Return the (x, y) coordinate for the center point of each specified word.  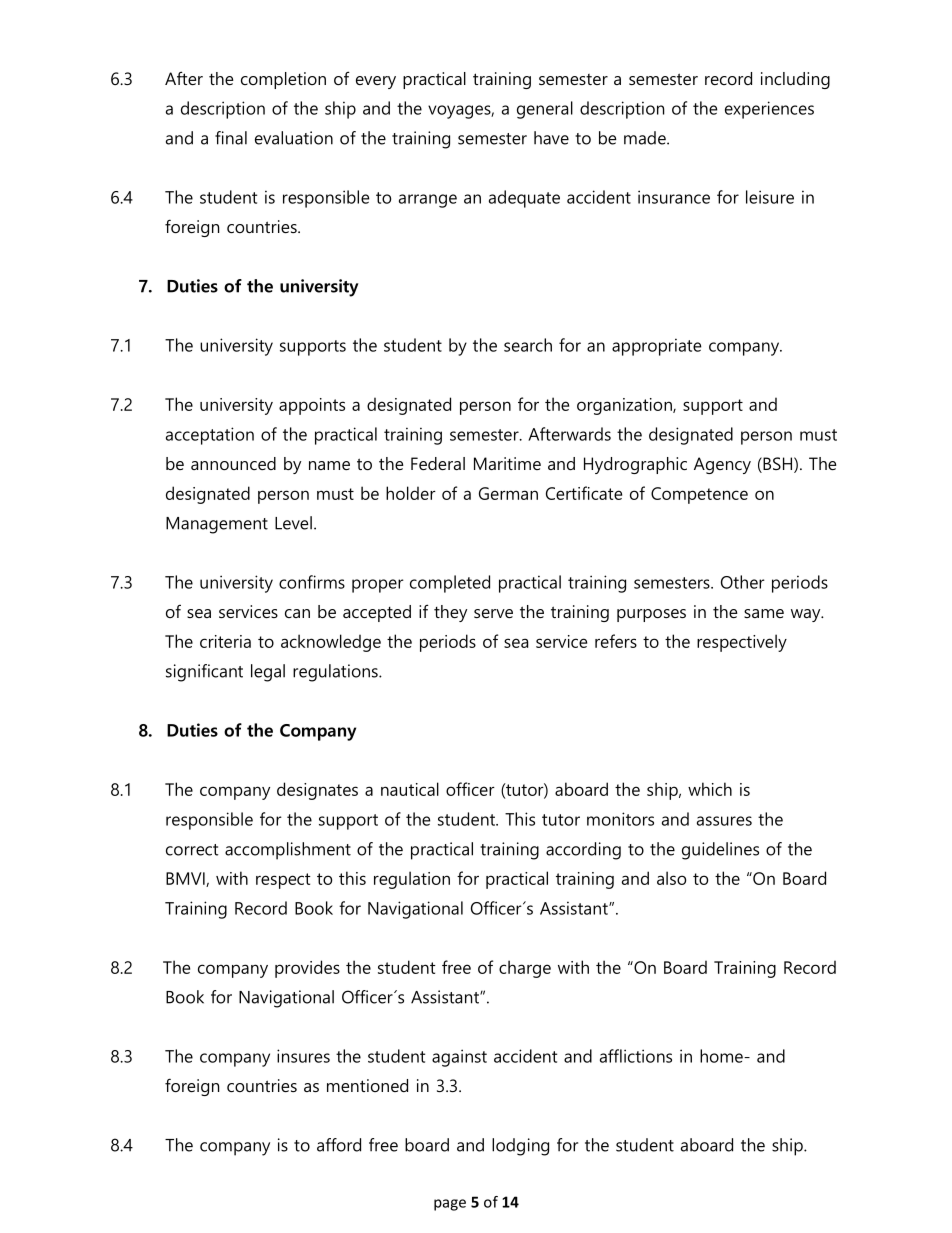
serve (493, 613)
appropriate (656, 347)
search (528, 345)
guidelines (720, 851)
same (764, 613)
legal (268, 673)
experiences (769, 110)
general (545, 110)
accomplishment (288, 851)
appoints (312, 406)
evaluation (294, 138)
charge (525, 969)
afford (339, 1145)
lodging (520, 1147)
